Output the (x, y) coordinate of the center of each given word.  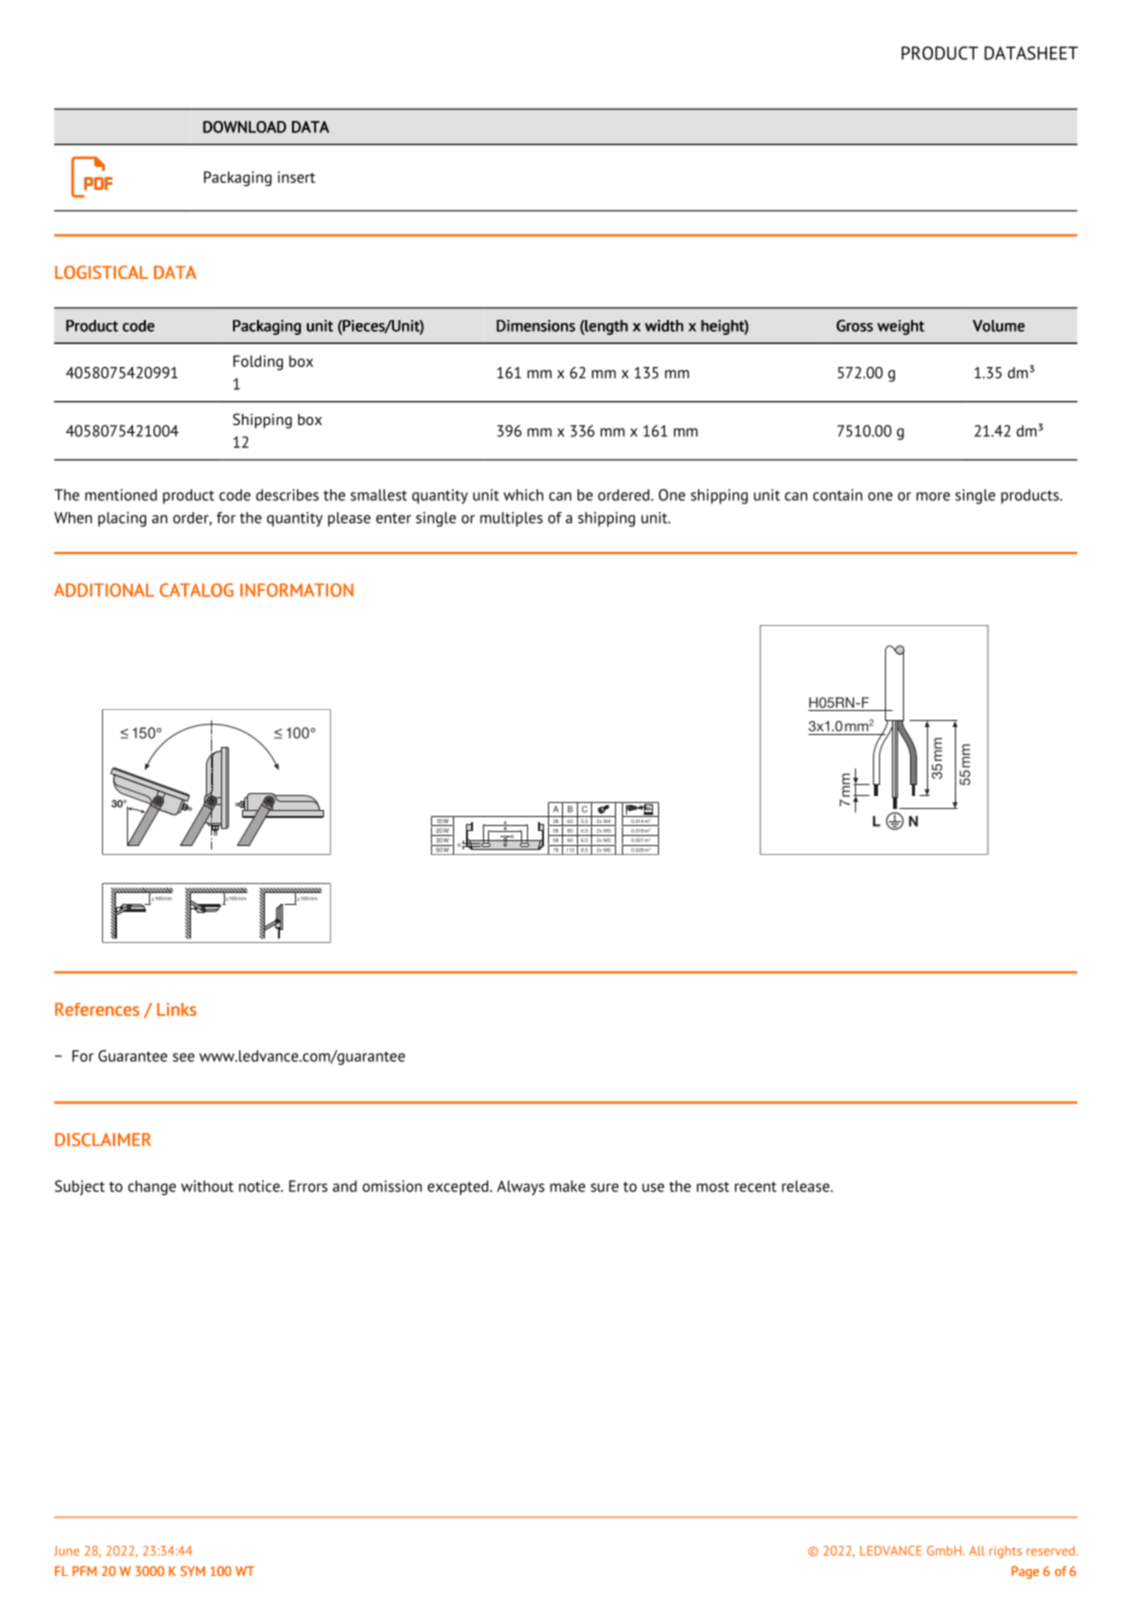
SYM (192, 1571)
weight (901, 327)
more (933, 496)
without (207, 1186)
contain (837, 495)
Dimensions (536, 326)
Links (176, 1009)
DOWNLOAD (244, 127)
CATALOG (197, 590)
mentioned (121, 495)
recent (756, 1187)
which (523, 495)
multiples (511, 519)
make (567, 1186)
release (807, 1186)
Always (521, 1187)
